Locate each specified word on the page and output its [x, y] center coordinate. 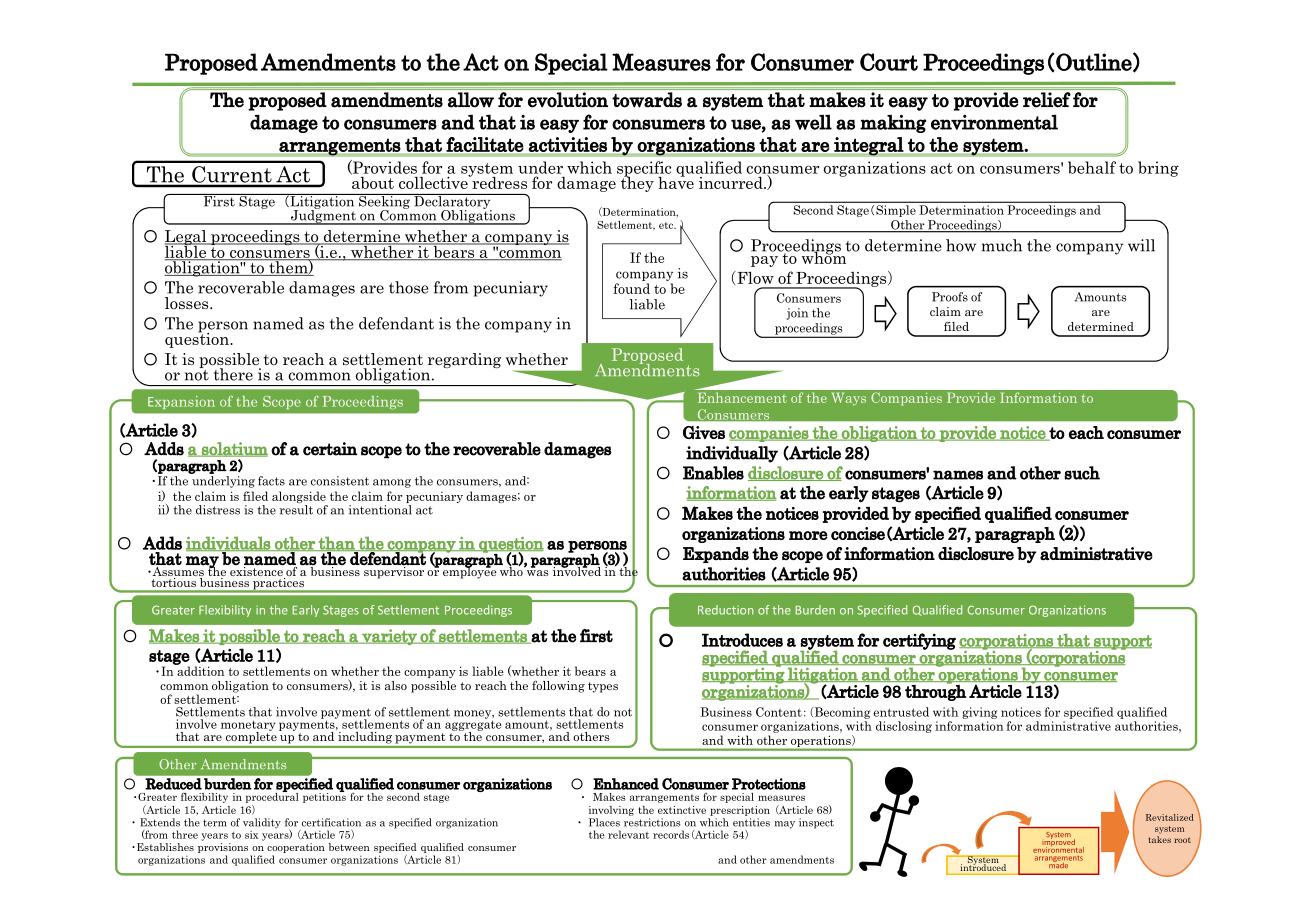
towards [647, 100]
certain [330, 449]
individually [732, 454]
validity [262, 823]
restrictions [652, 822]
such [1082, 473]
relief [1047, 99]
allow [471, 99]
